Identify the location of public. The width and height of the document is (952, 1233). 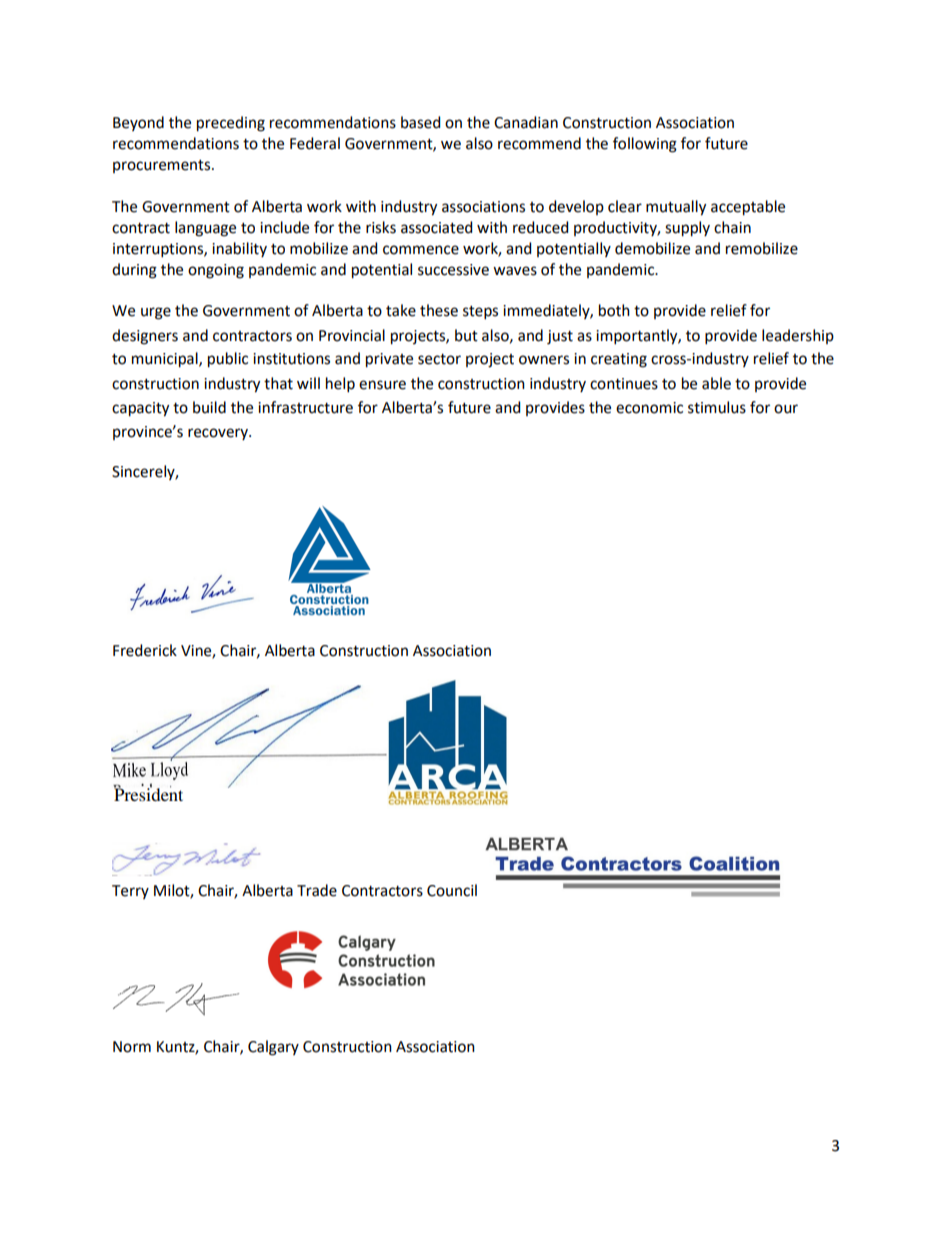
(228, 360).
